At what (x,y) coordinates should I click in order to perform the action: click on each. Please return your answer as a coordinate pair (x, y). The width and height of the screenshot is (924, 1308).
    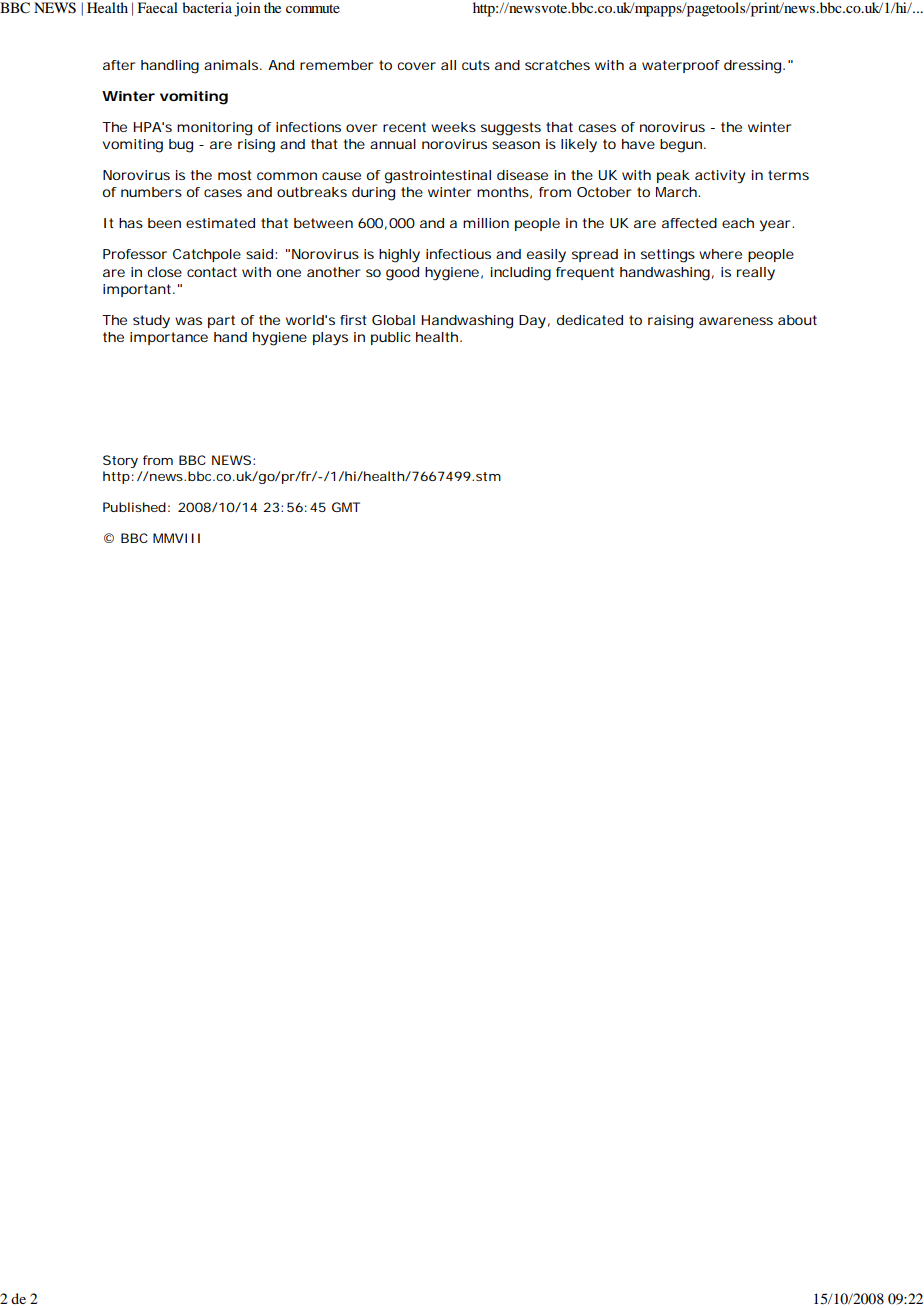
    Looking at the image, I should click on (738, 223).
